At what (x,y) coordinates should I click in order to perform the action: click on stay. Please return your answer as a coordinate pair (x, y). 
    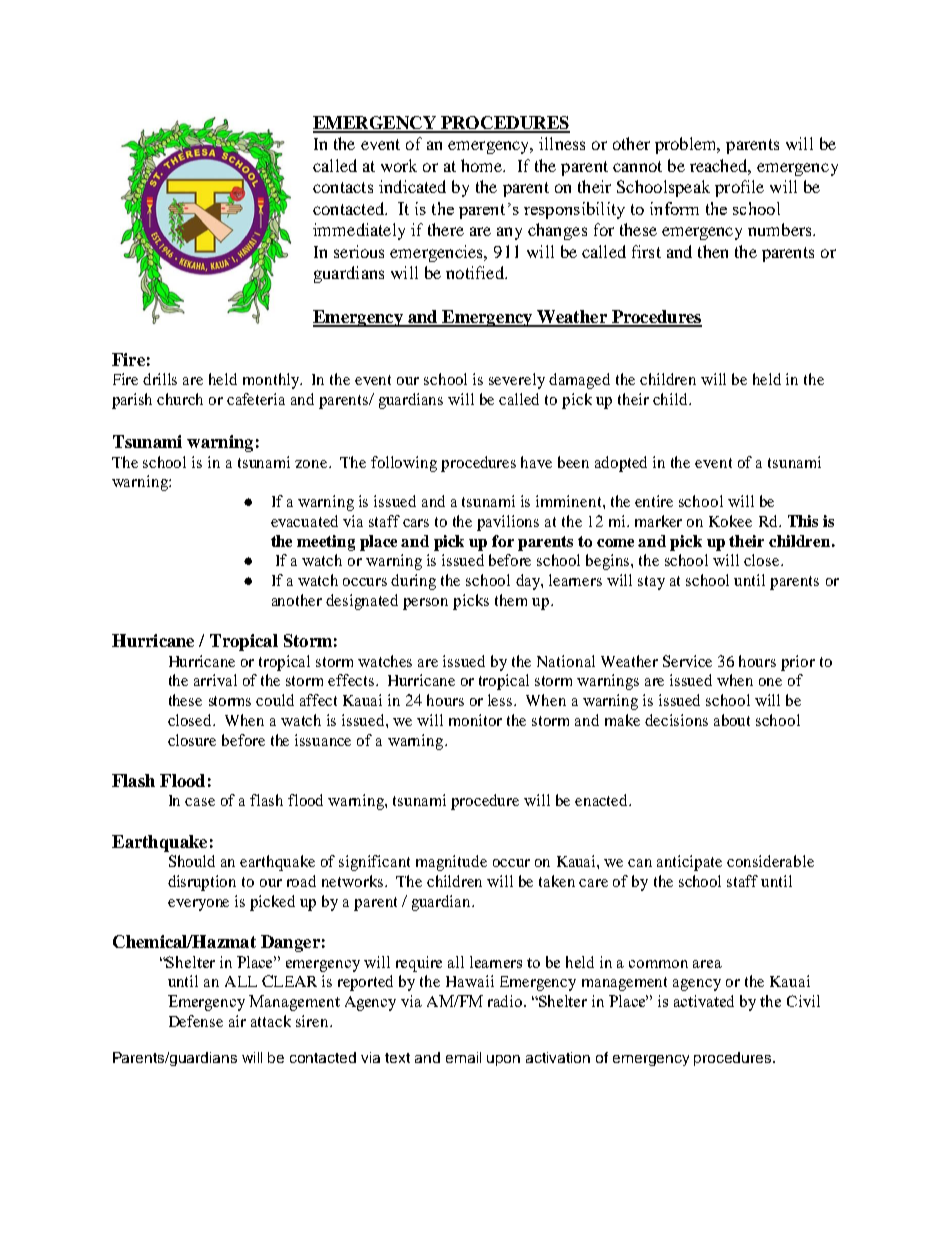
    Looking at the image, I should click on (651, 583).
